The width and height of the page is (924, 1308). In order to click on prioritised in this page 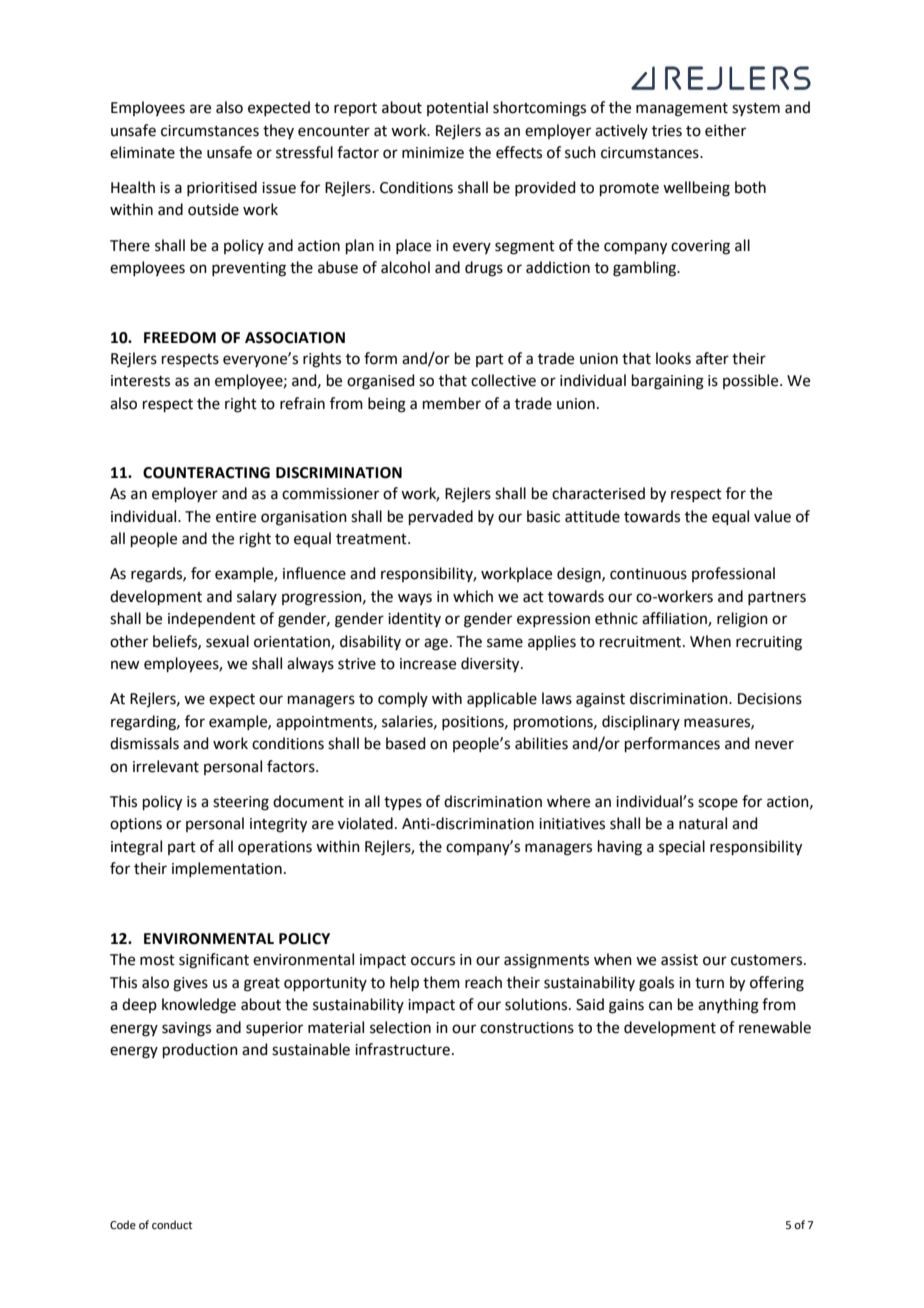, I will do `click(222, 188)`.
